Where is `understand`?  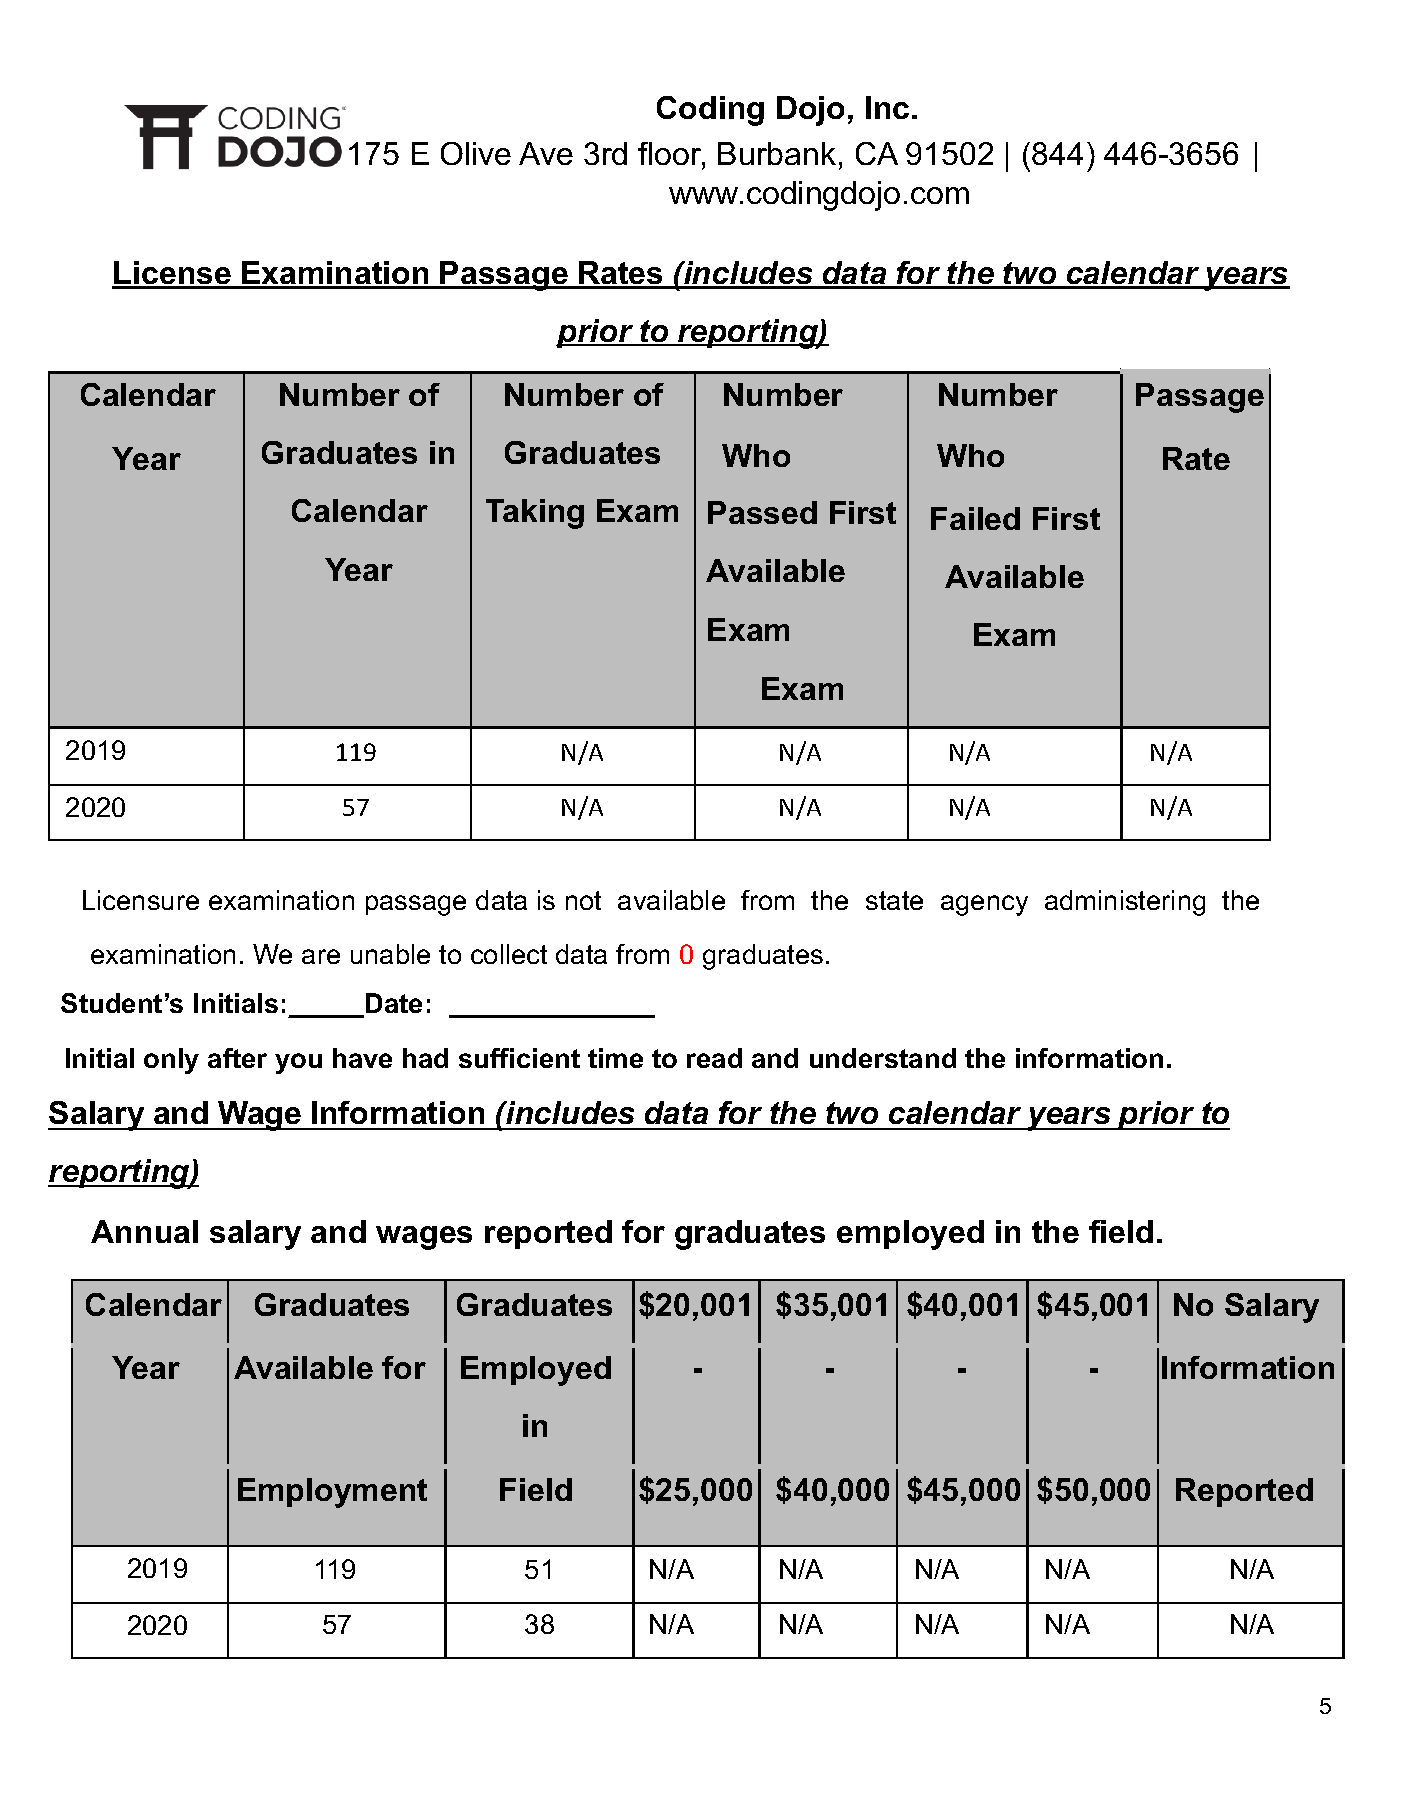 understand is located at coordinates (883, 1058).
